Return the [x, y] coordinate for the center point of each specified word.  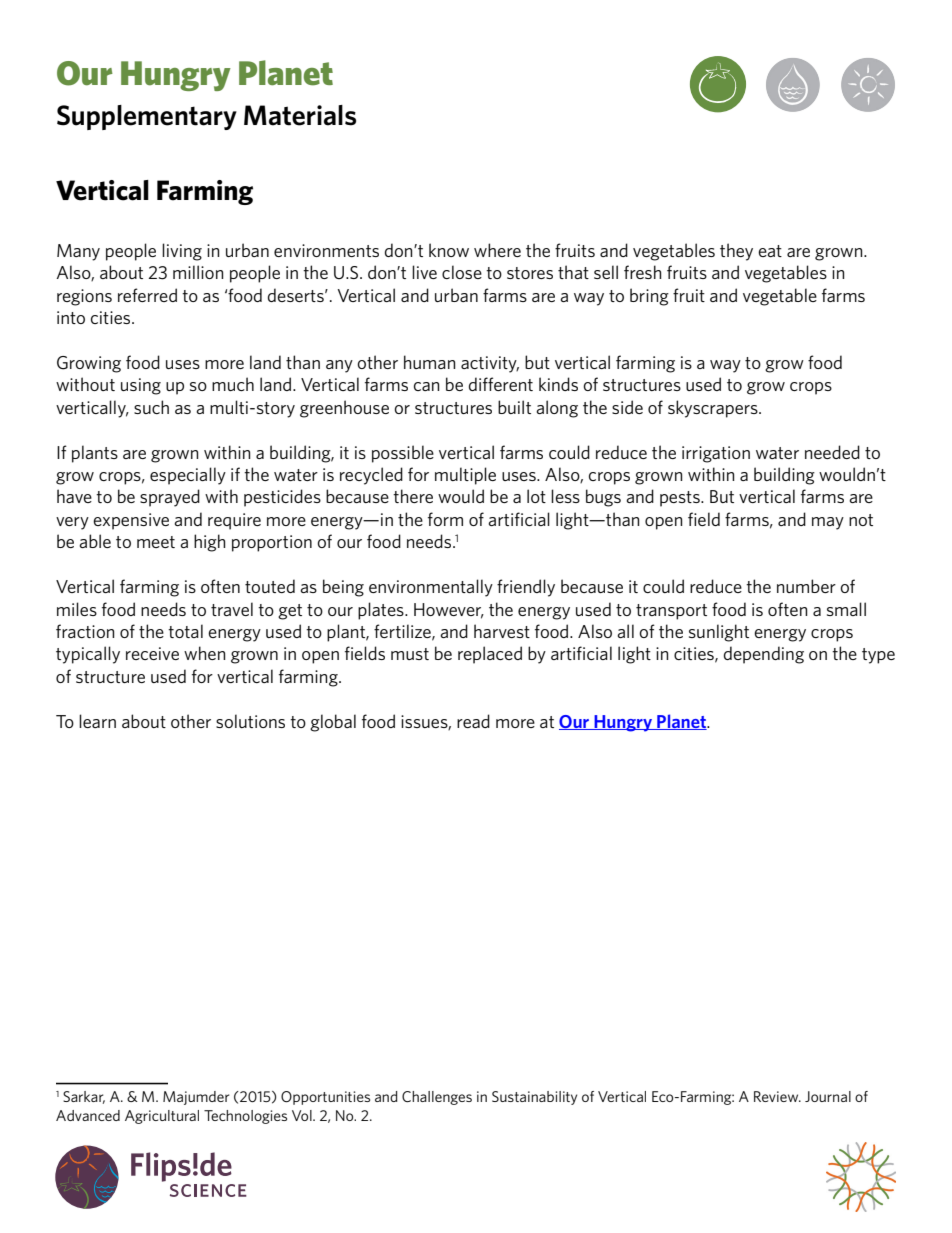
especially [188, 476]
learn [97, 721]
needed [832, 452]
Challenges [437, 1098]
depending [764, 655]
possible [403, 454]
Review [777, 1096]
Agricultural [162, 1117]
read [473, 721]
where [497, 250]
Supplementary [147, 117]
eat [770, 251]
